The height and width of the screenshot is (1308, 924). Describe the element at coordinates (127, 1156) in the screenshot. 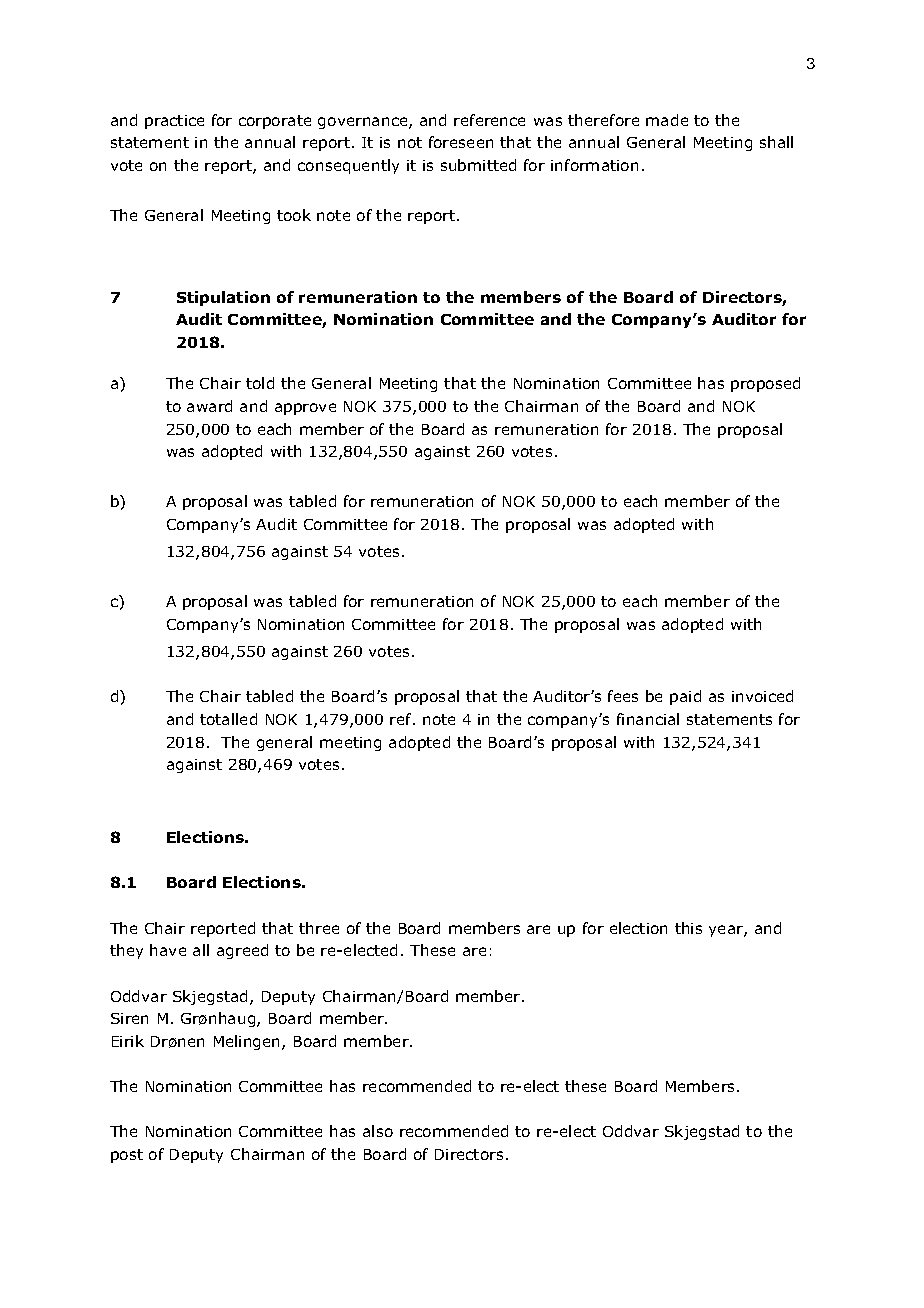

I see `post` at that location.
